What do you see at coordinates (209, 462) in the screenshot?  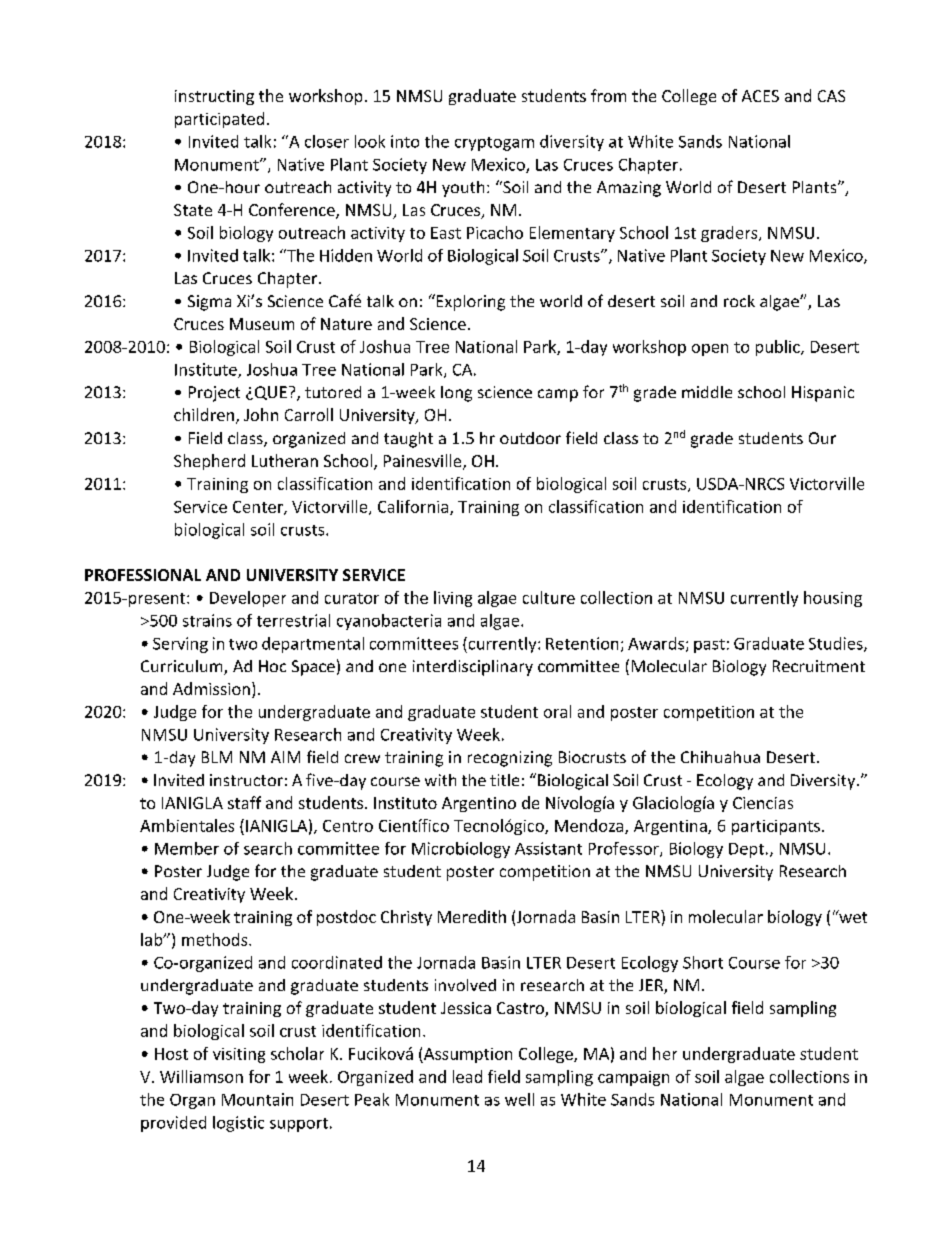 I see `Shepherd` at bounding box center [209, 462].
